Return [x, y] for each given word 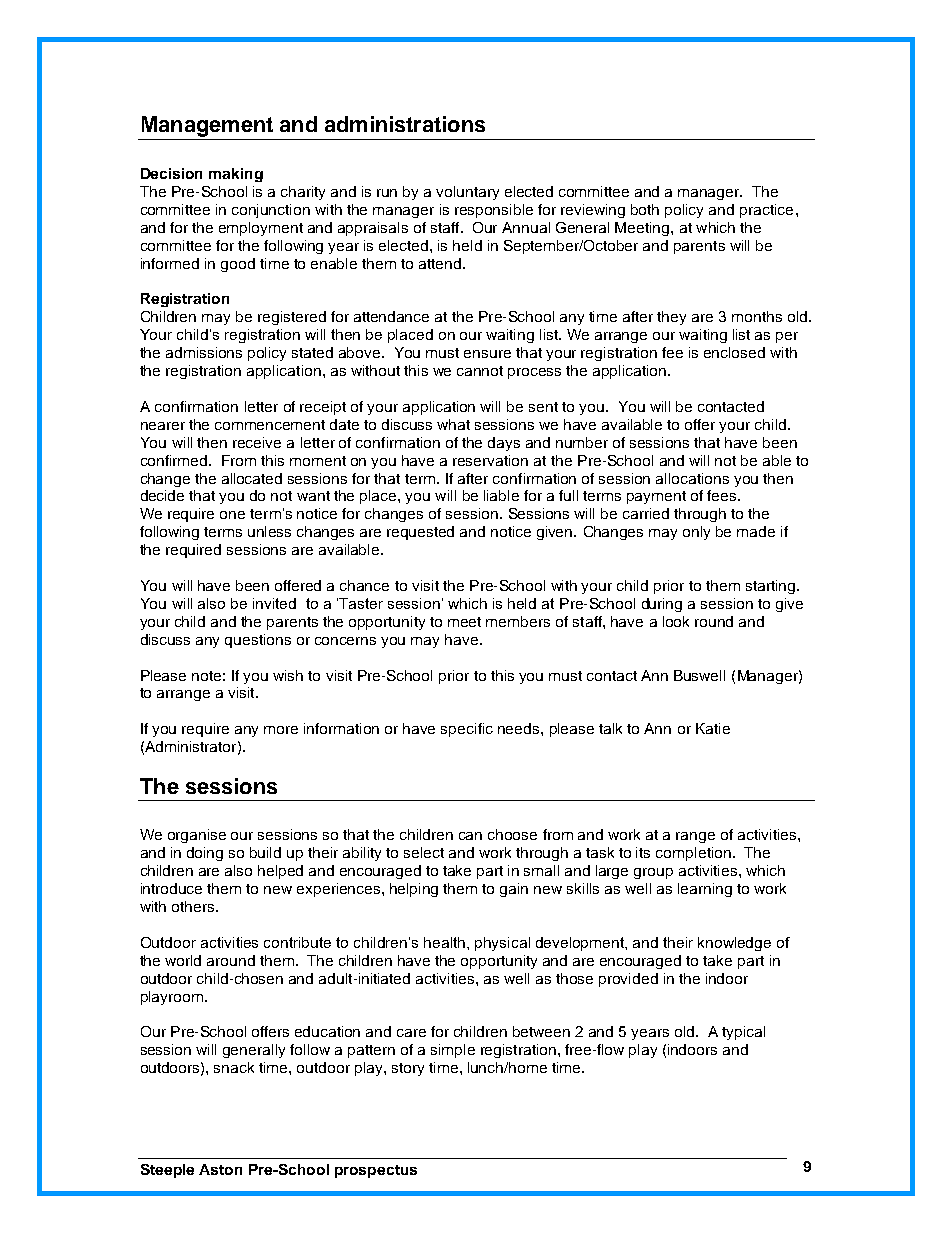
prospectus [376, 1171]
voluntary [467, 193]
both [645, 209]
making [236, 175]
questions [258, 641]
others [194, 906]
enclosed [734, 352]
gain [514, 890]
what [453, 424]
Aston [220, 1169]
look [676, 621]
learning [705, 890]
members [518, 621]
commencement [270, 425]
